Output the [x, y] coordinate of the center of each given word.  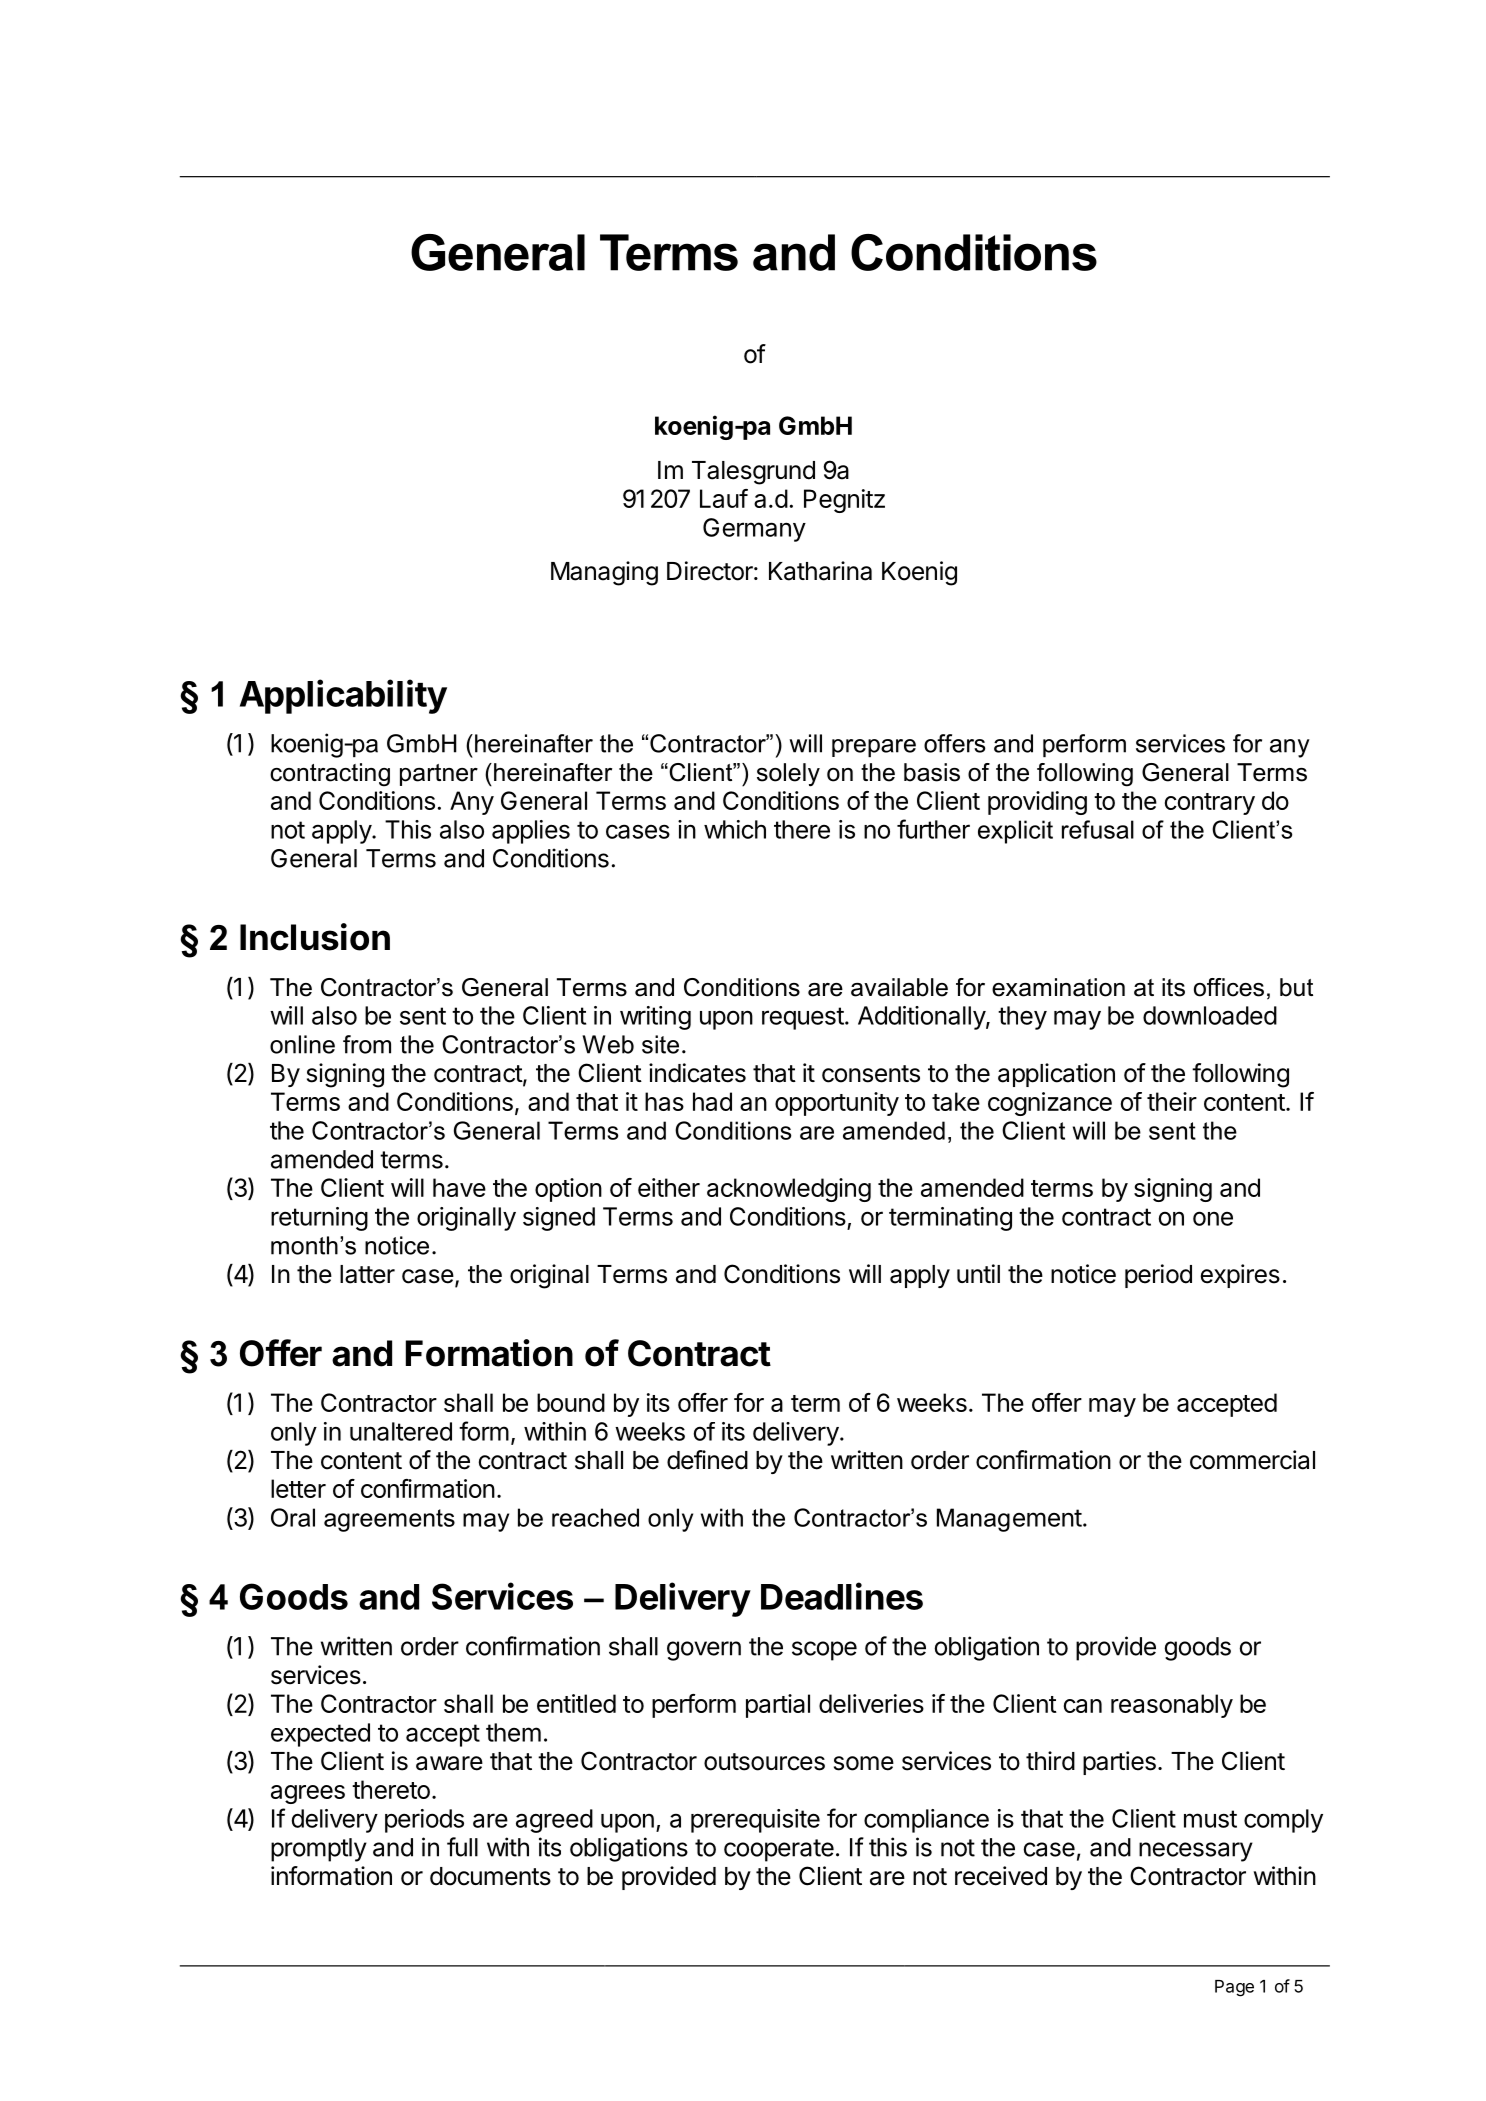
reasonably [1172, 1706]
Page [1234, 1988]
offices [1229, 987]
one [1213, 1218]
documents [490, 1876]
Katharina [820, 571]
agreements [389, 1520]
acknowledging [789, 1190]
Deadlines [842, 1596]
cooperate [779, 1850]
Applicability [343, 696]
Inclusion [315, 937]
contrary [1210, 804]
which [735, 829]
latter [367, 1274]
